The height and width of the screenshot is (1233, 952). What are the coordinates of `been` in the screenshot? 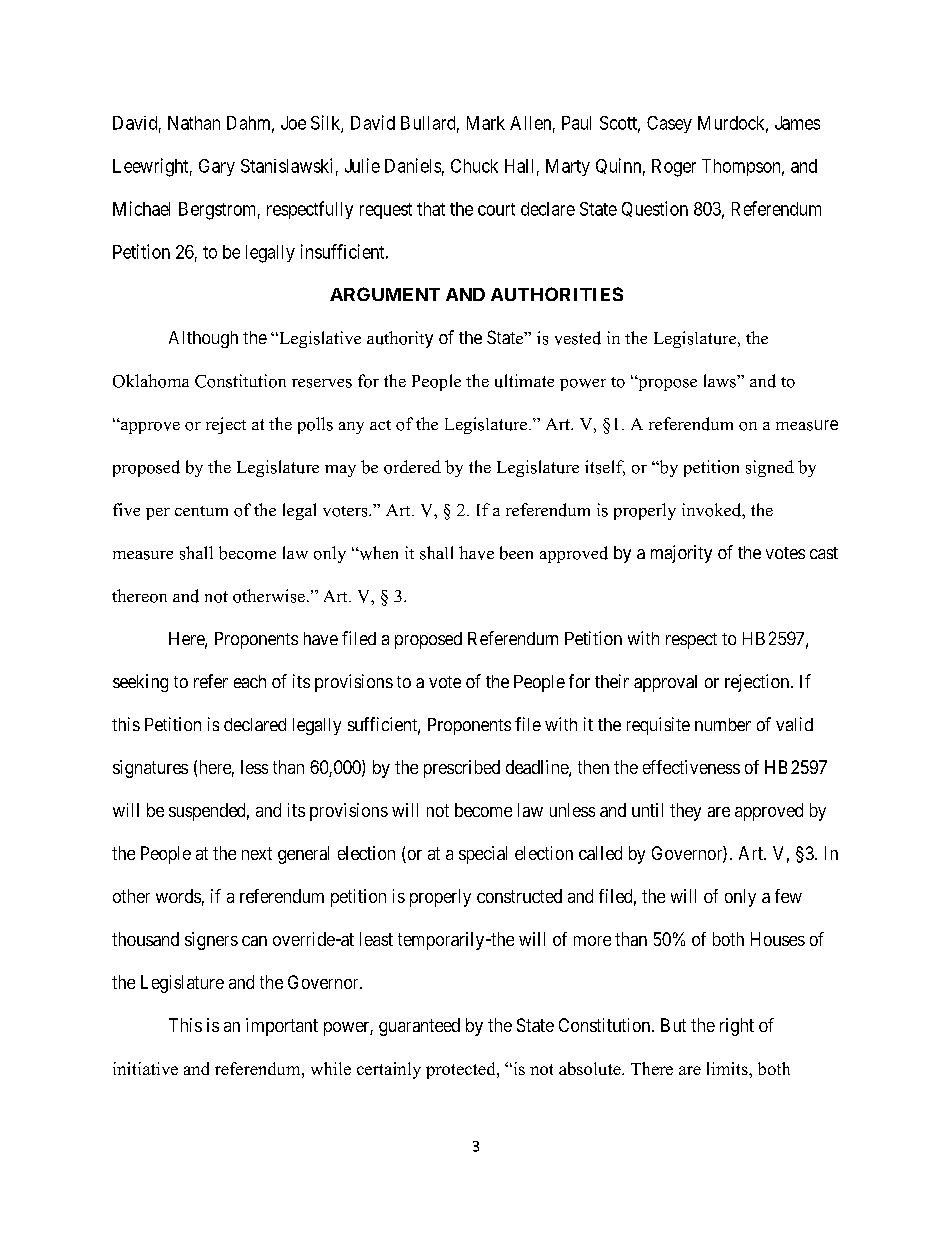 It's located at (516, 553).
